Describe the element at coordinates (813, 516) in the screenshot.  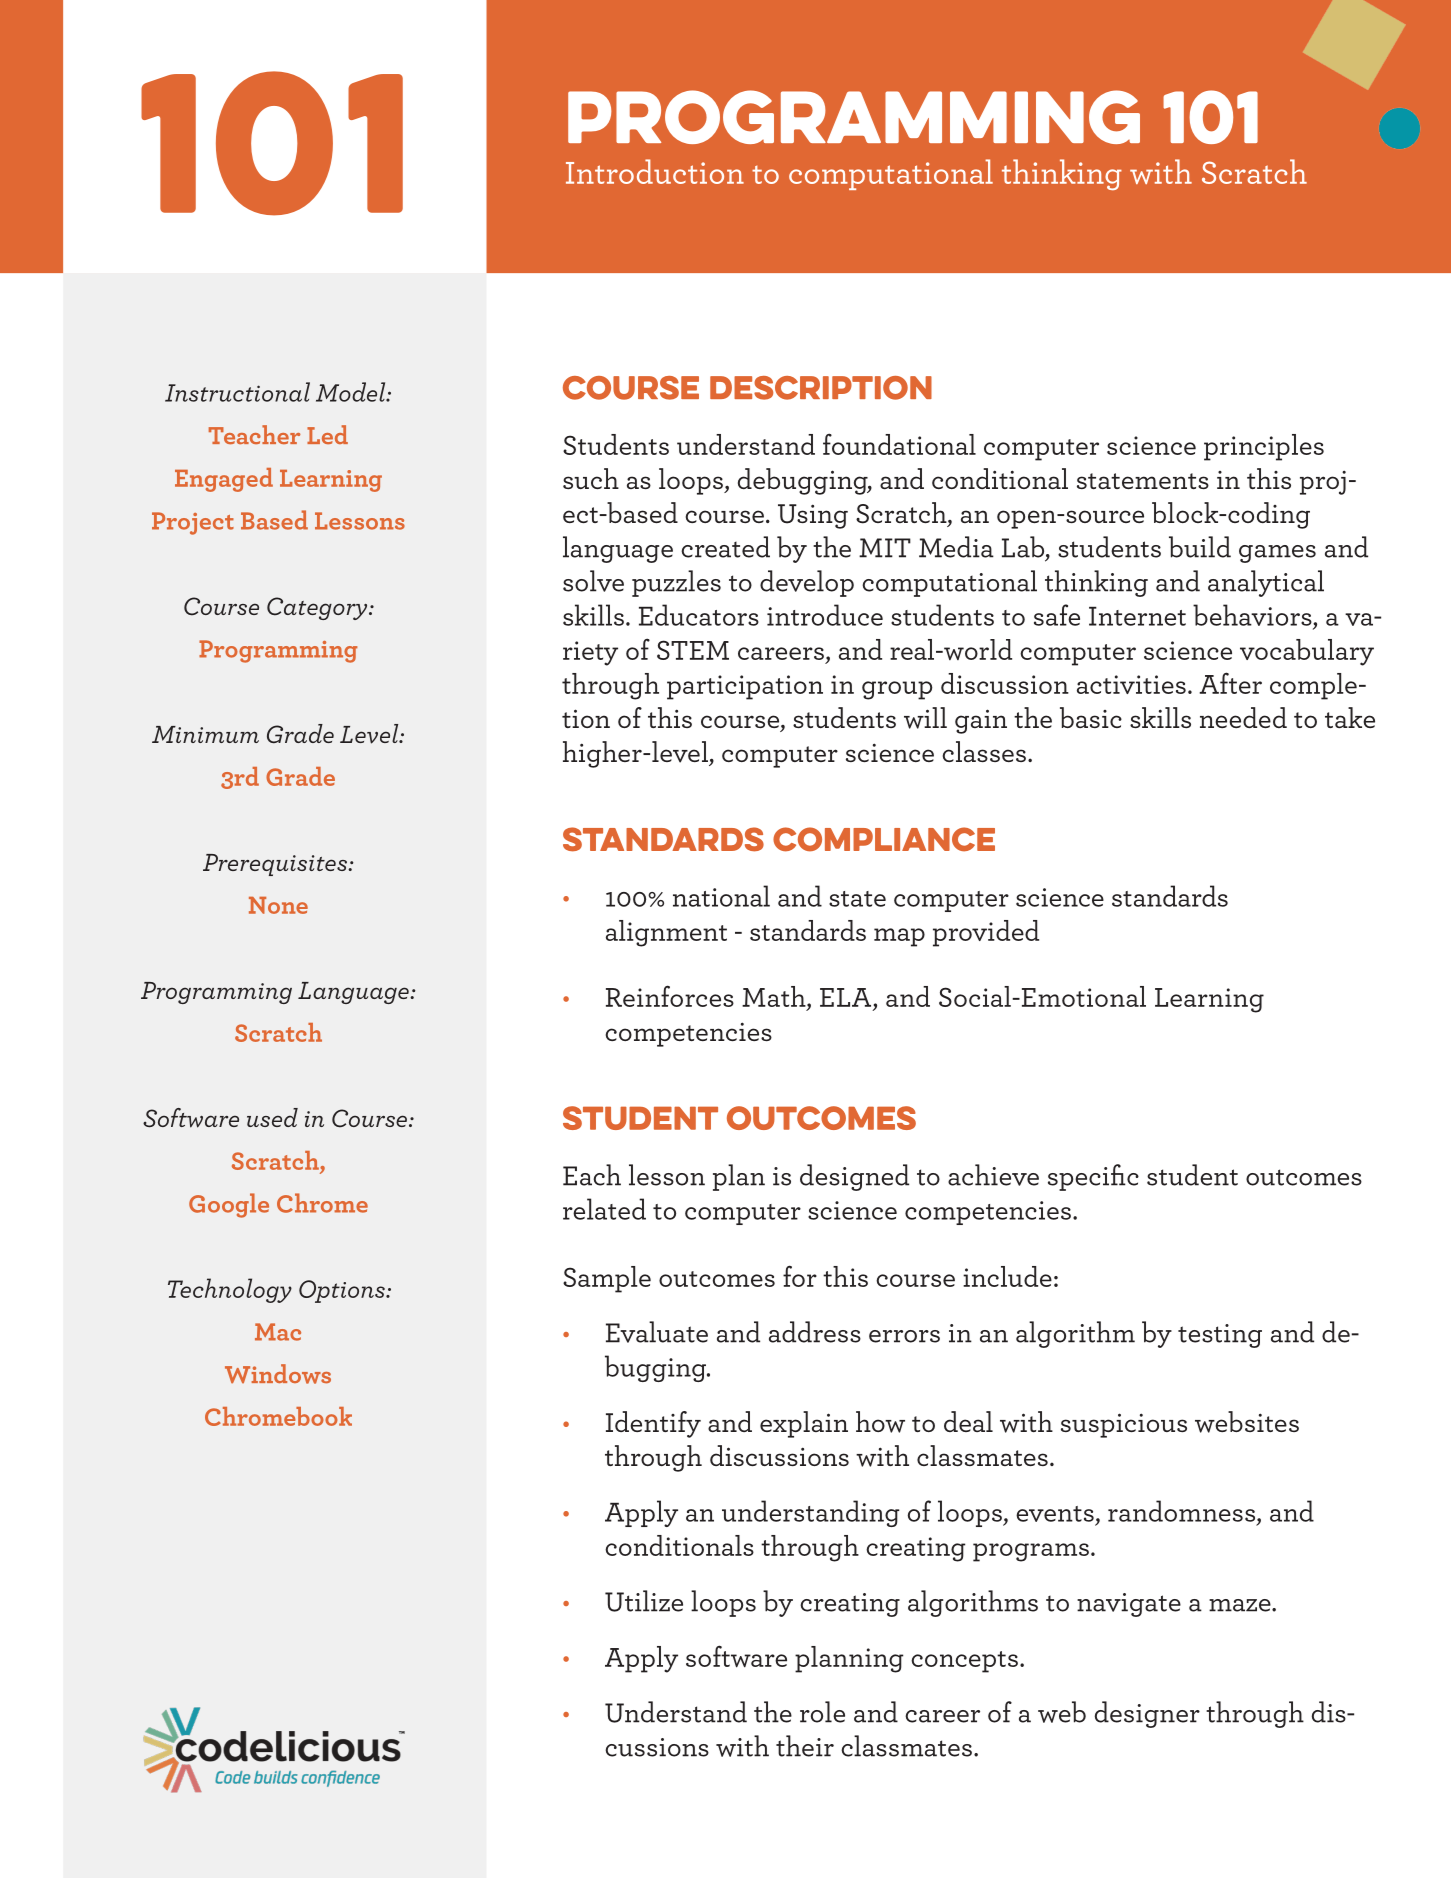
I see `Using` at that location.
